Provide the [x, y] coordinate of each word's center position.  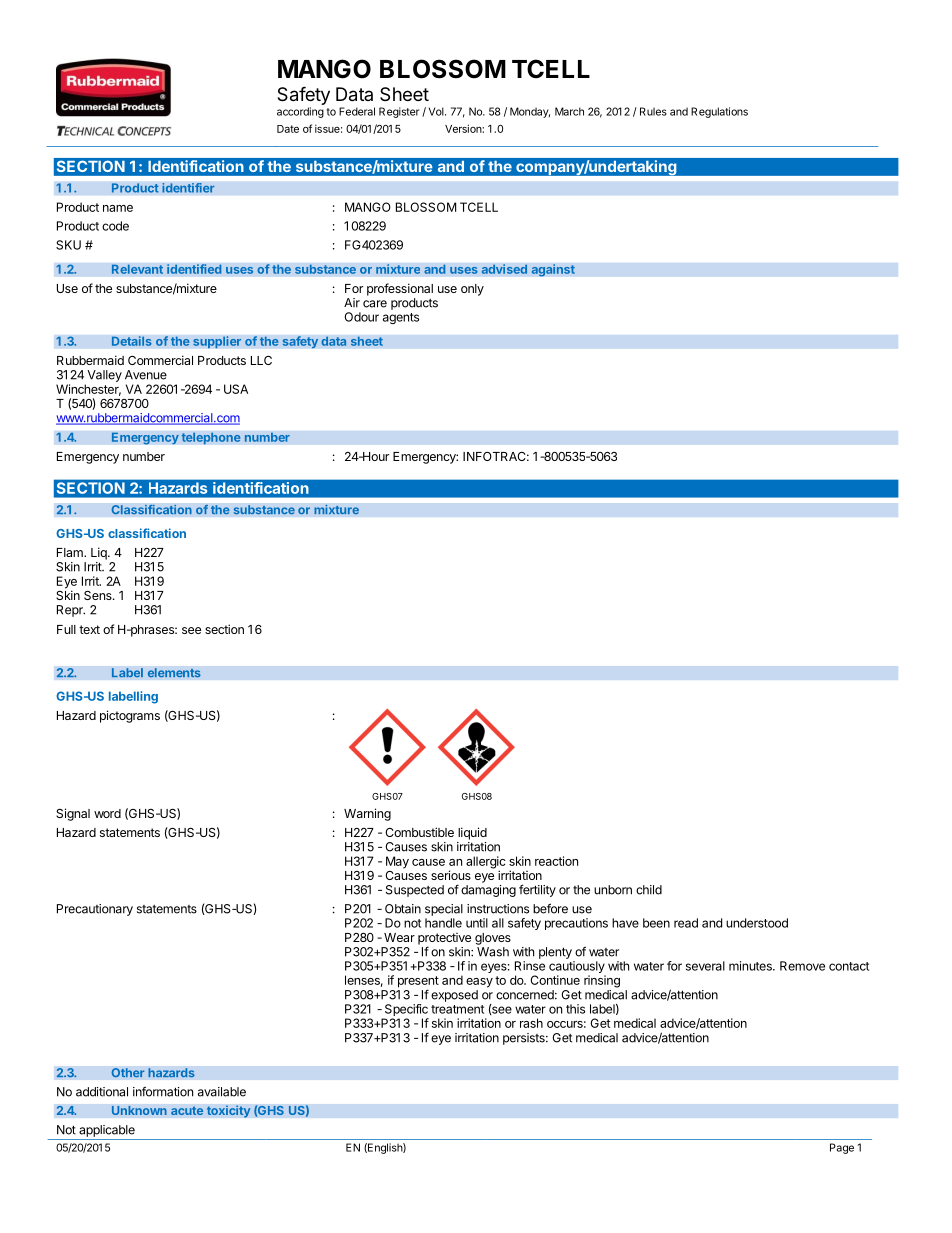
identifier [188, 188]
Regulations [719, 112]
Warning [367, 814]
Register [399, 112]
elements [174, 673]
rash [531, 1023]
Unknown [139, 1110]
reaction [556, 861]
